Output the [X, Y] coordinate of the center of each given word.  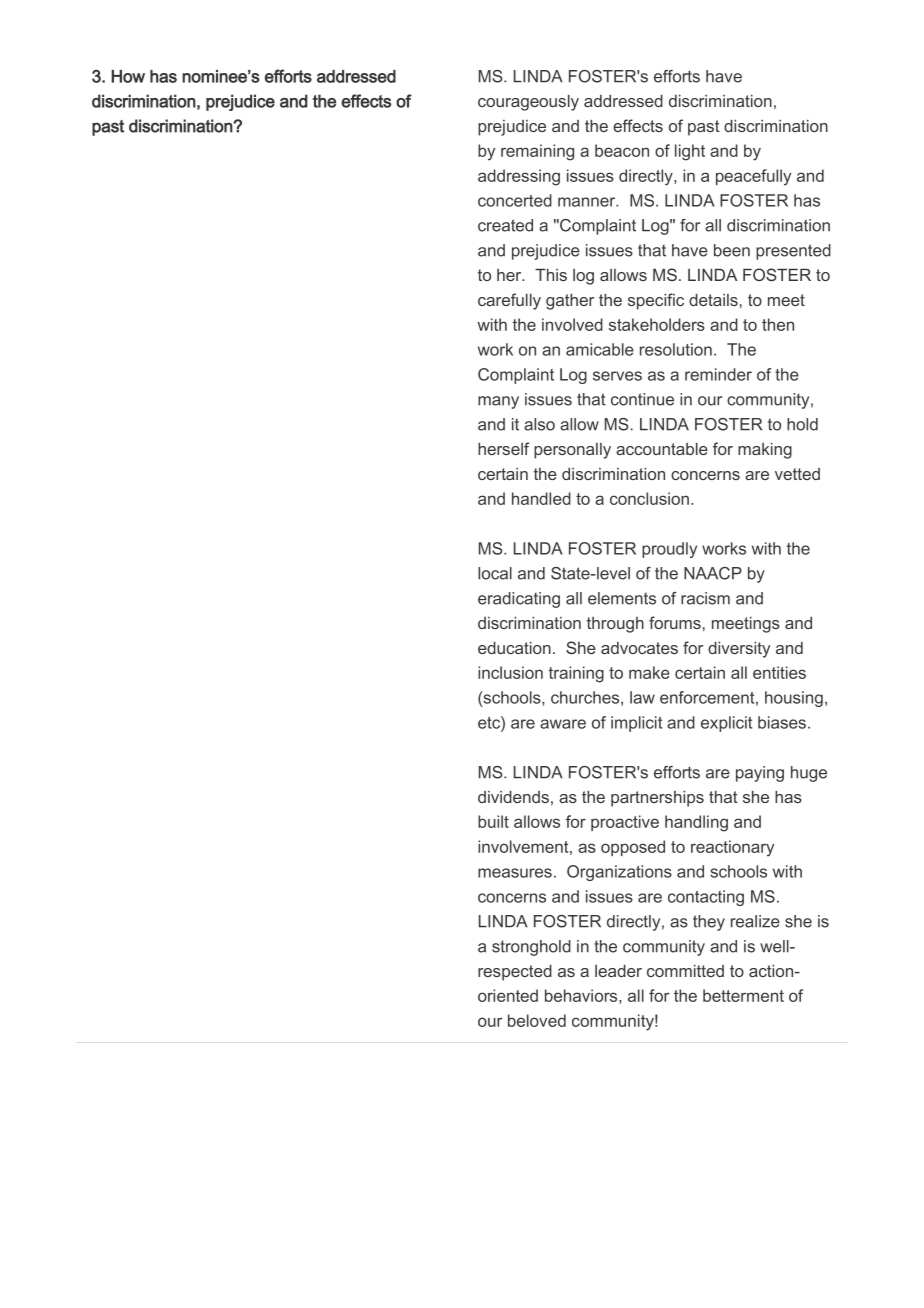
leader [618, 971]
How [128, 76]
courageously [528, 103]
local [495, 573]
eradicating [519, 600]
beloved [537, 1020]
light [690, 152]
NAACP [713, 573]
